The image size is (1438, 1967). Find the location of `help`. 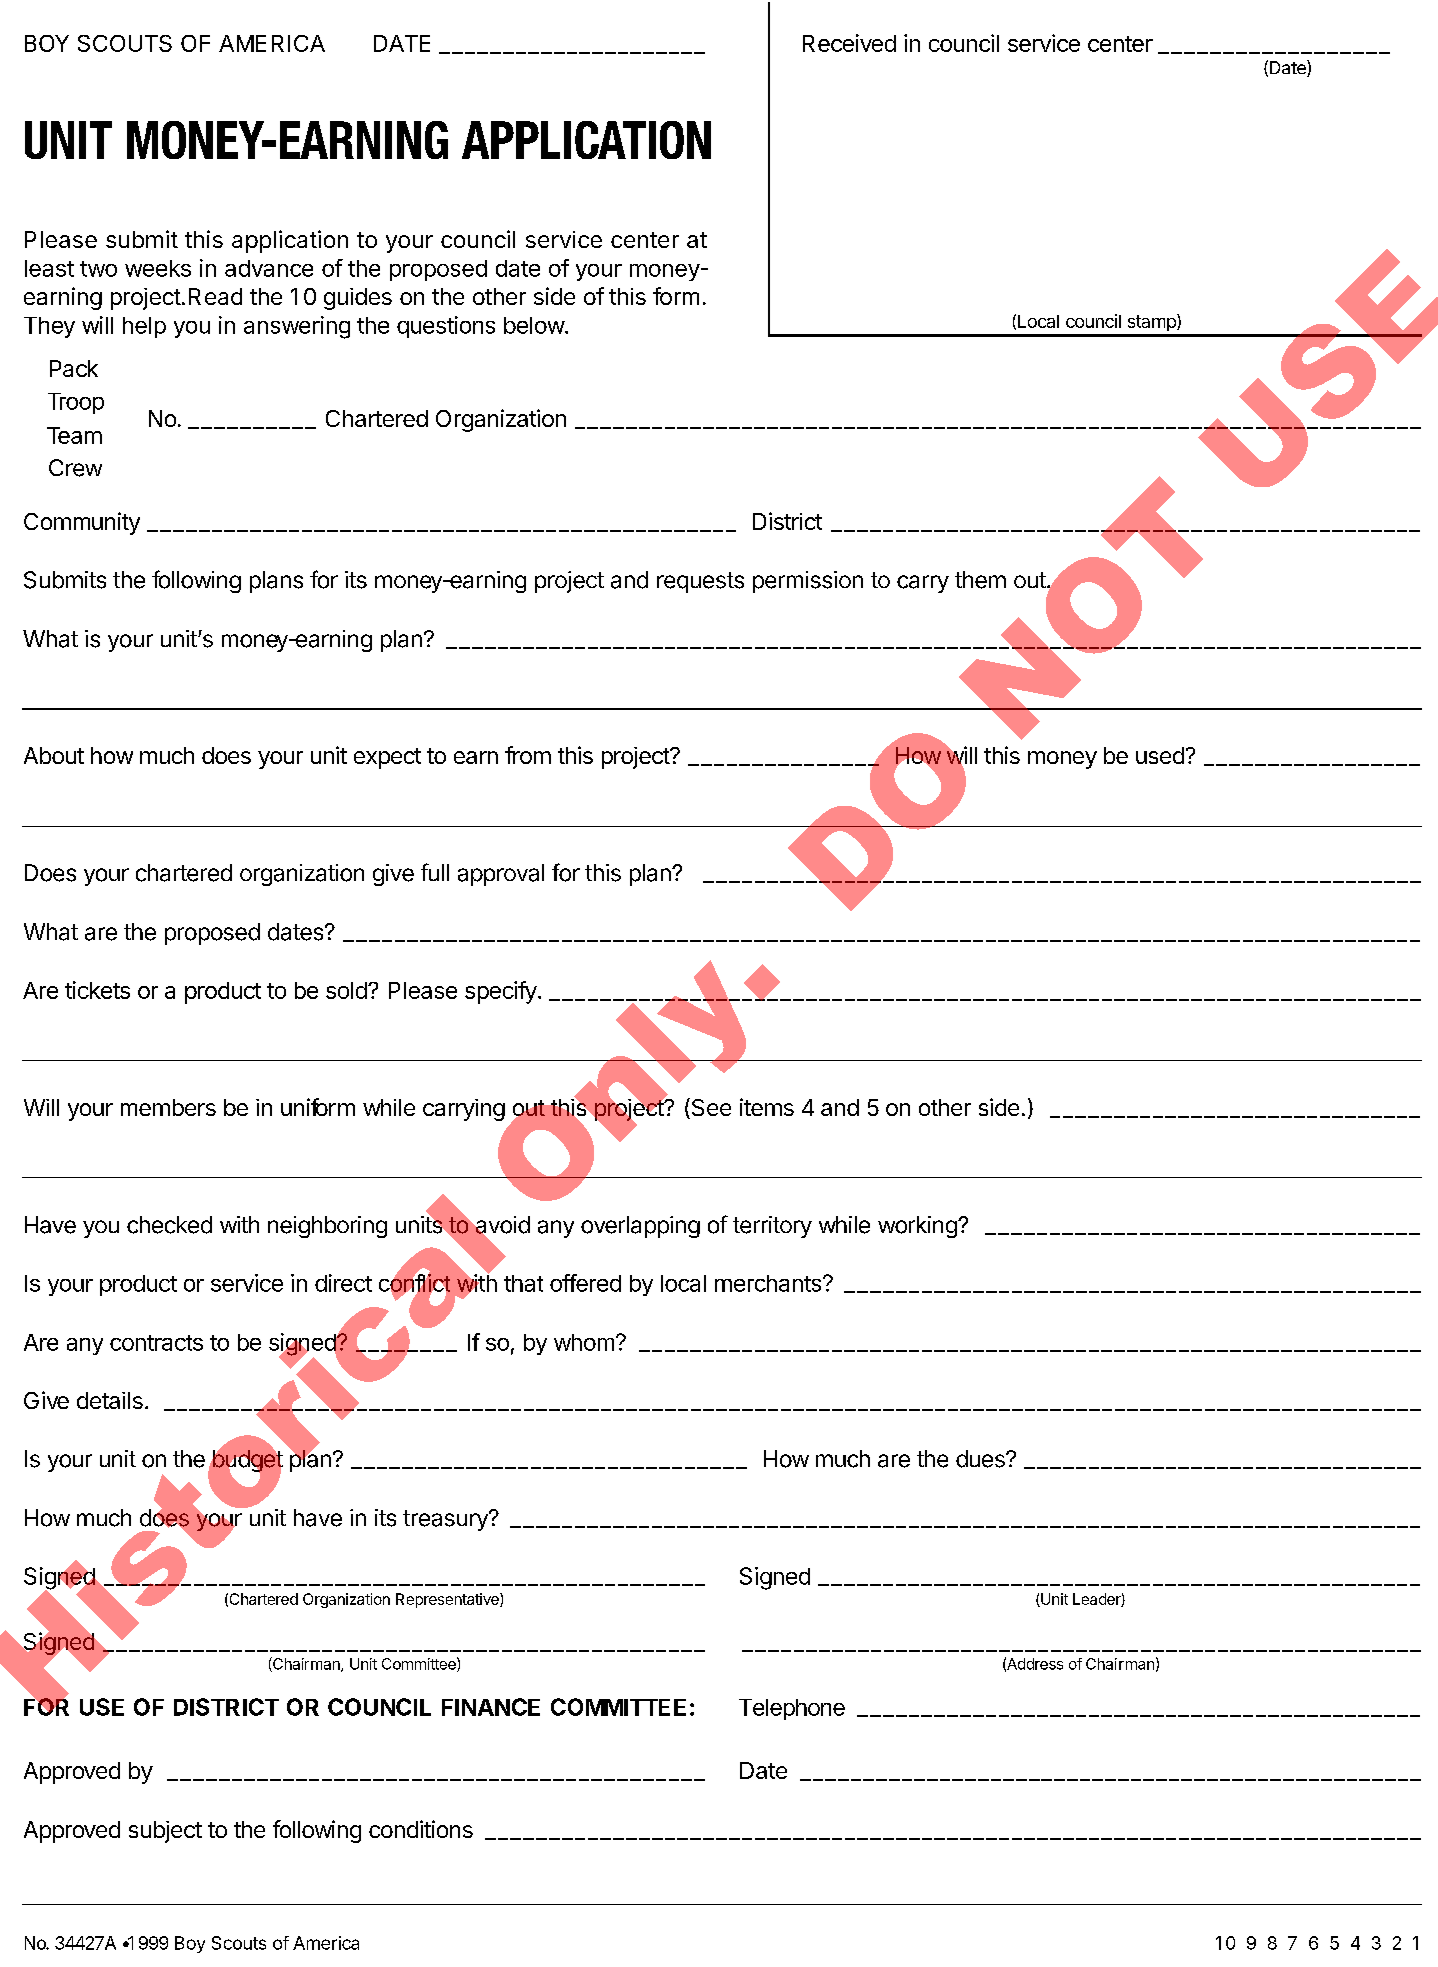

help is located at coordinates (144, 327).
